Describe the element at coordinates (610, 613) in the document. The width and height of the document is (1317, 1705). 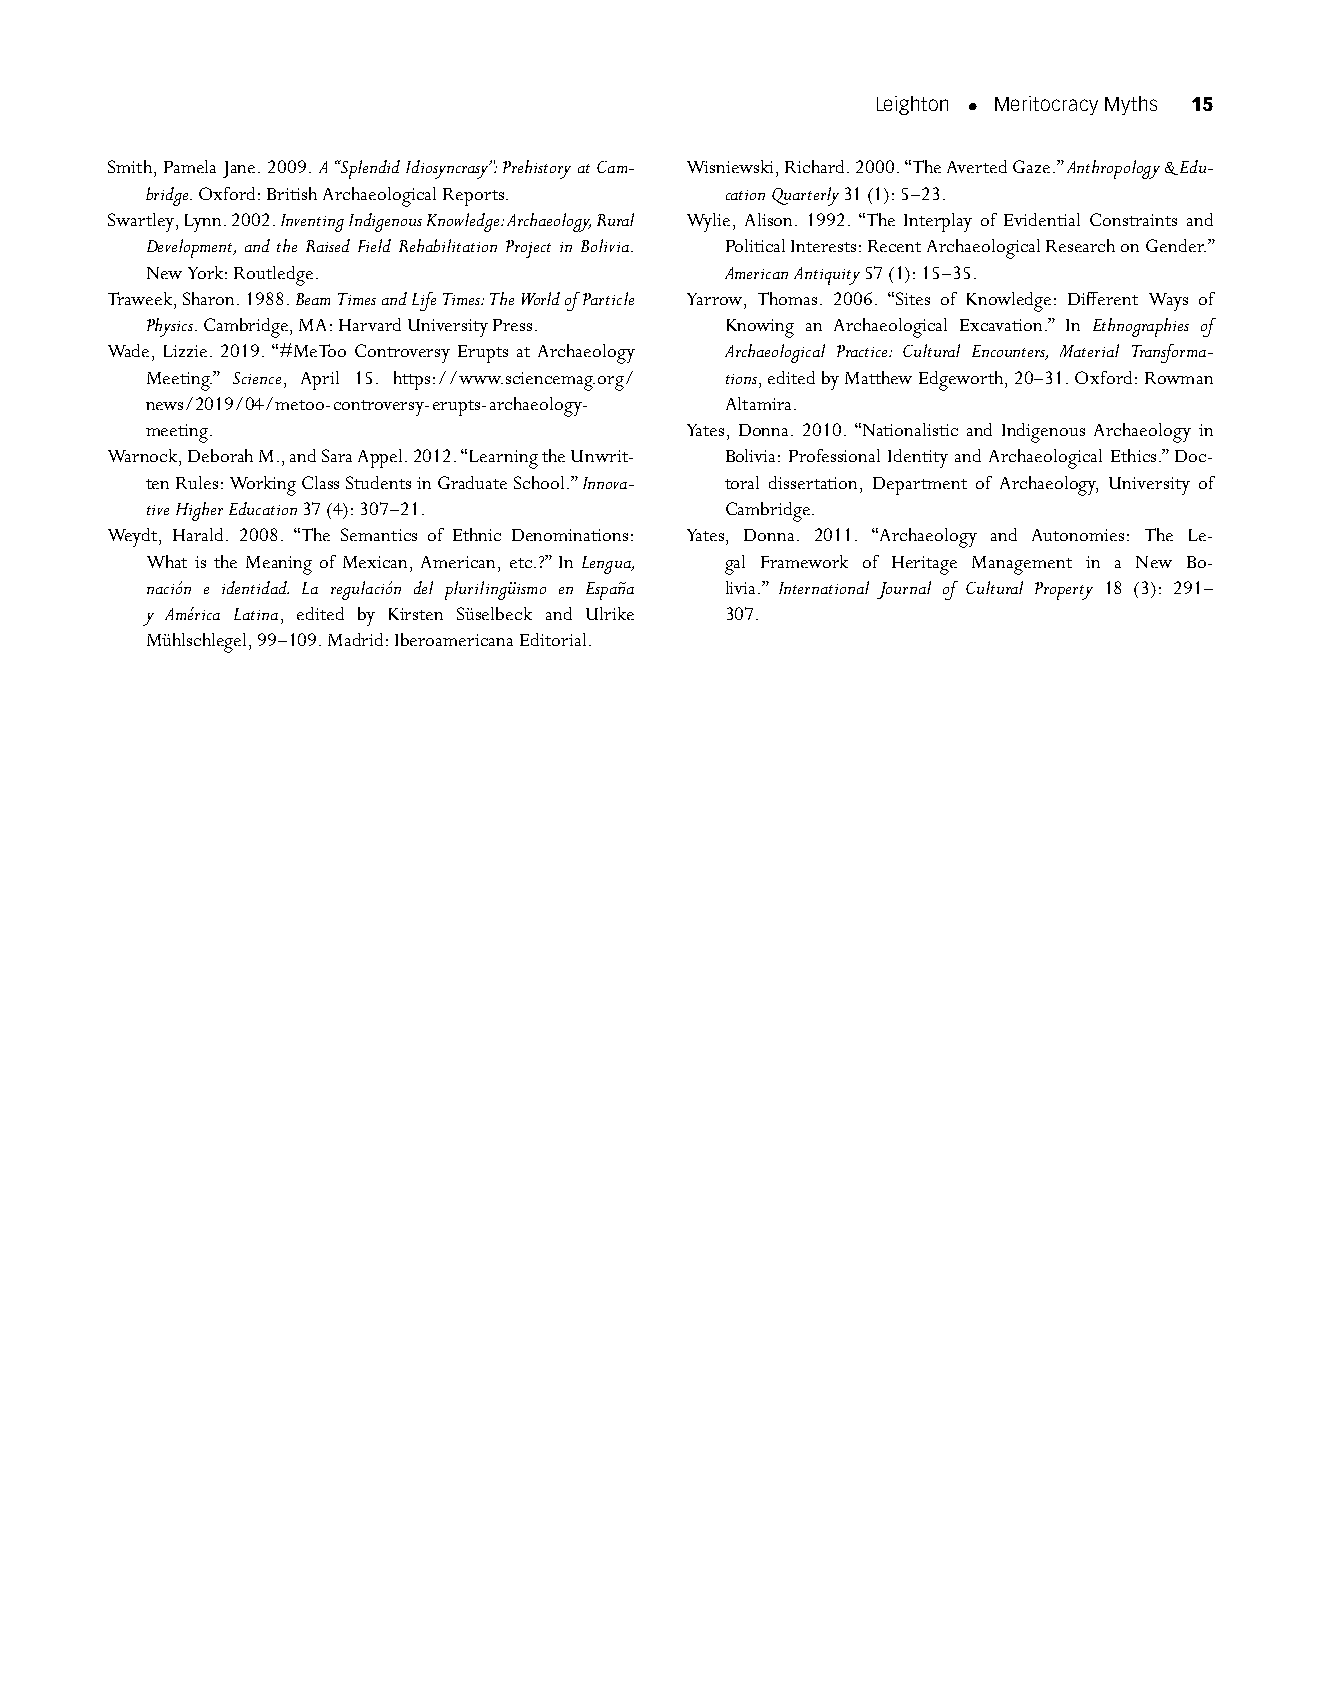
I see `Ulrike` at that location.
